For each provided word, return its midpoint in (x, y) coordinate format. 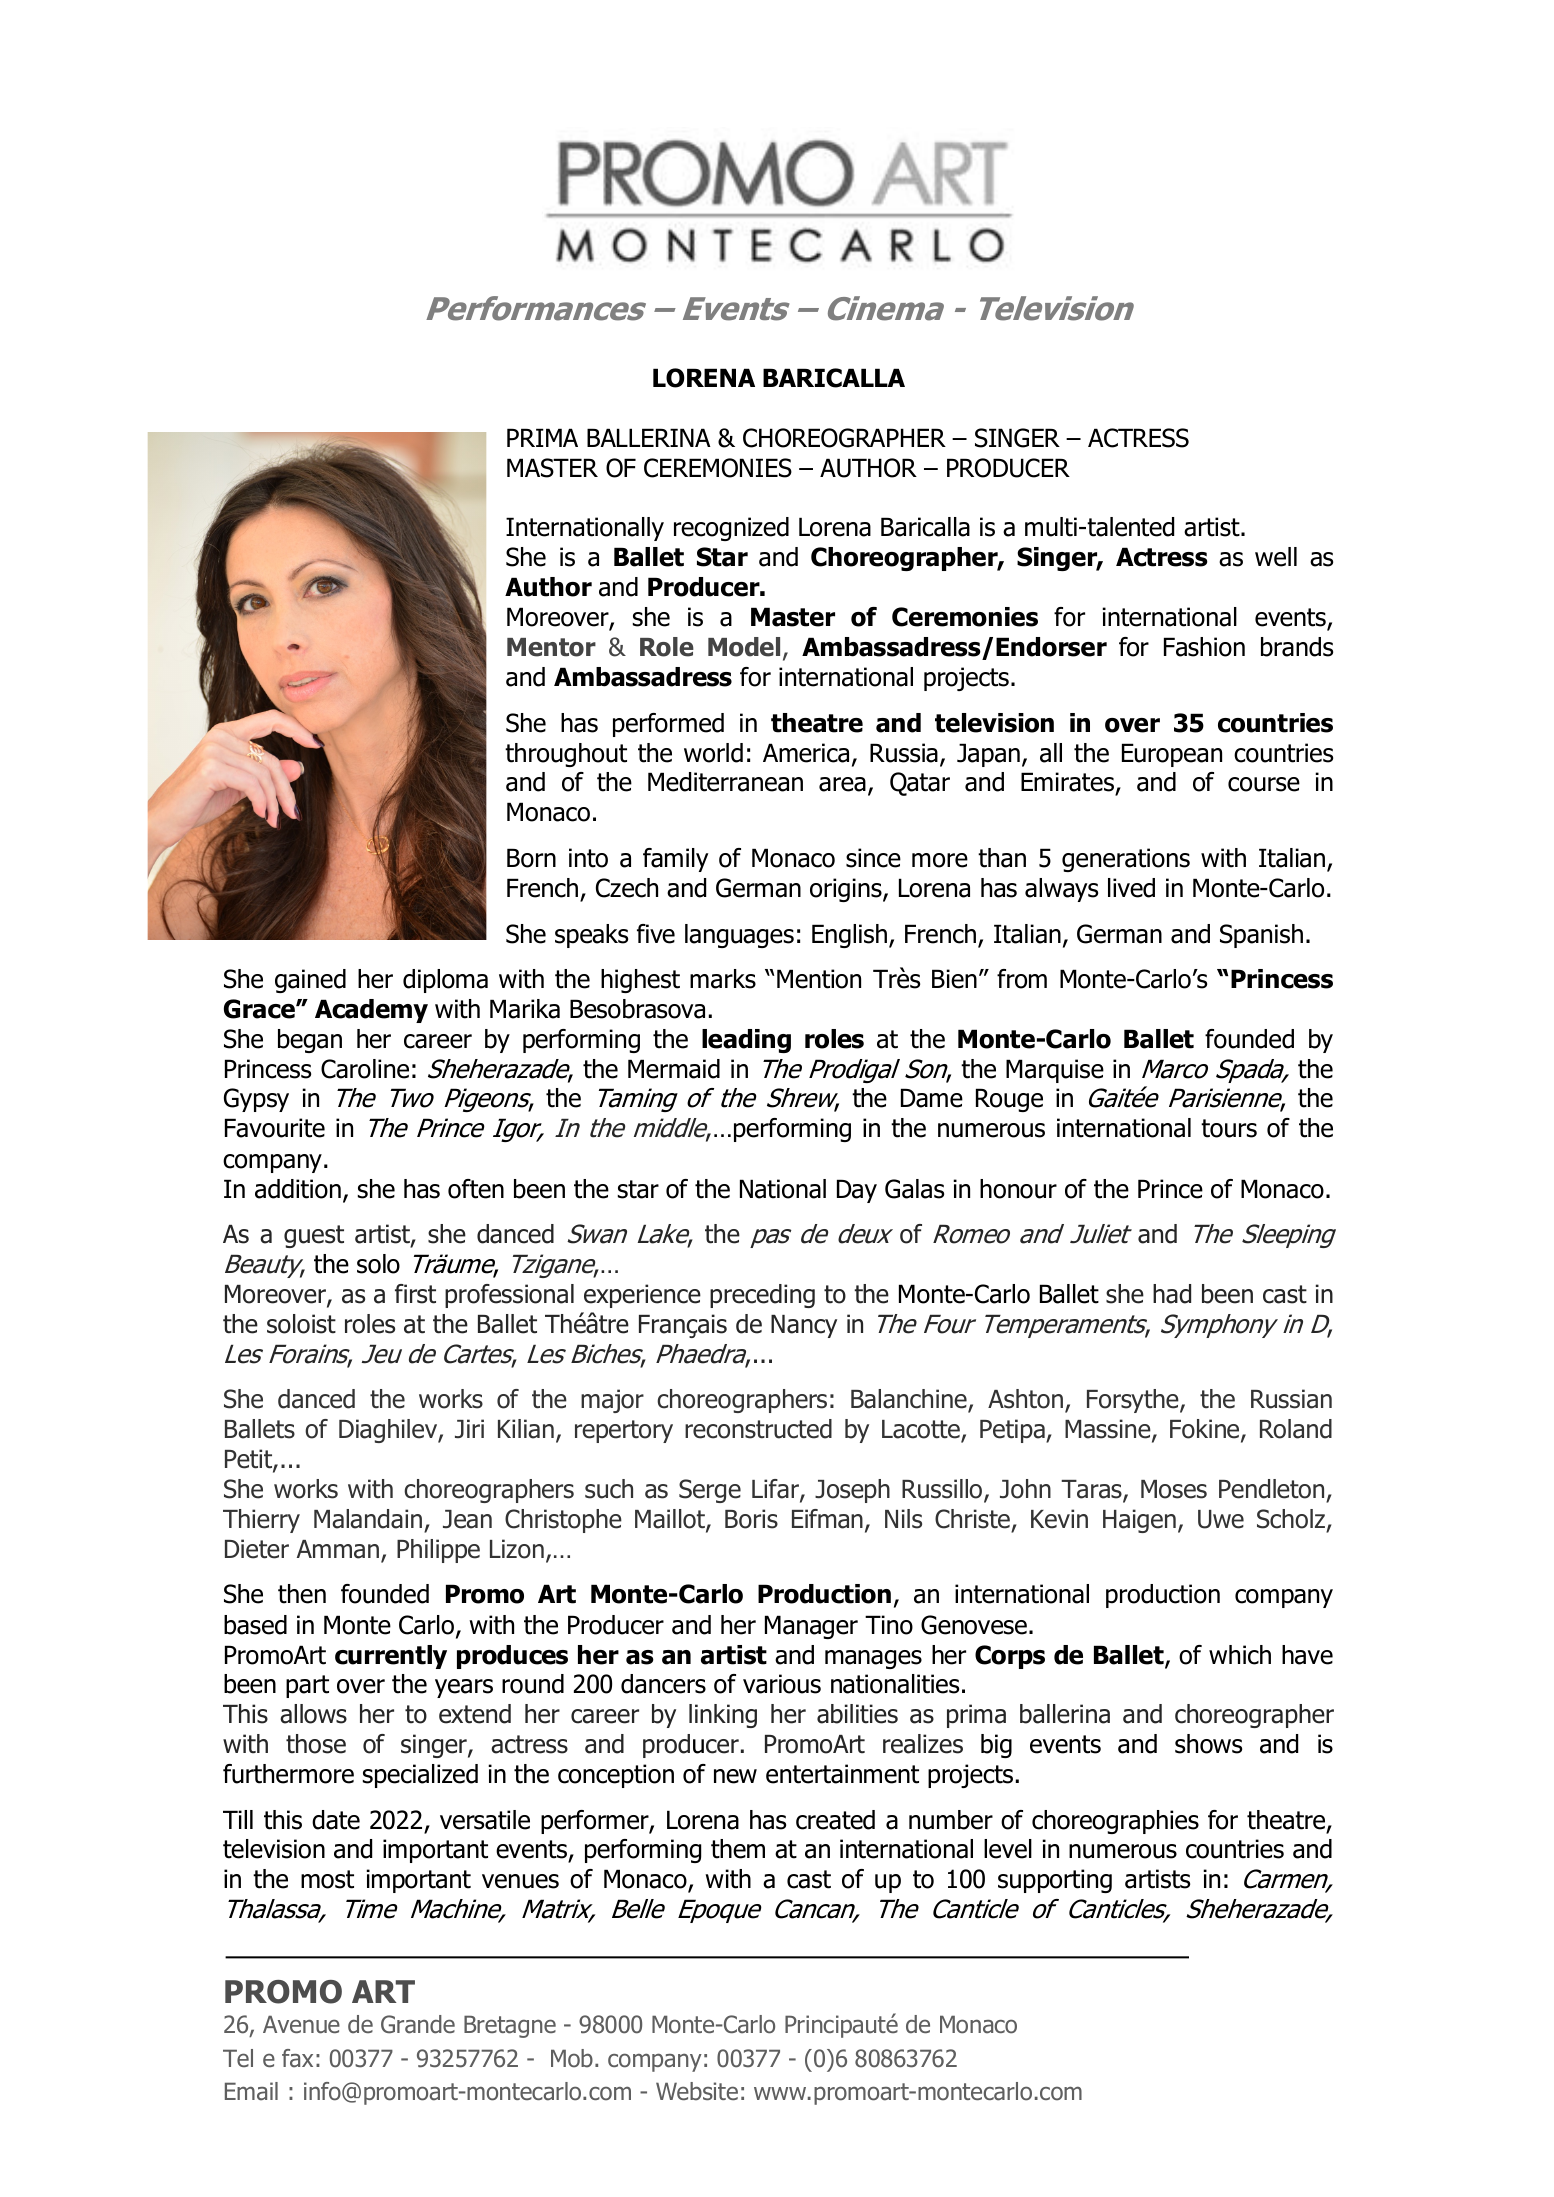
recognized (731, 529)
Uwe (1221, 1519)
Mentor (551, 647)
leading (746, 1041)
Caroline (365, 1069)
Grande (418, 2024)
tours (1229, 1128)
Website (697, 2091)
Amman (338, 1549)
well (1276, 557)
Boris (751, 1519)
